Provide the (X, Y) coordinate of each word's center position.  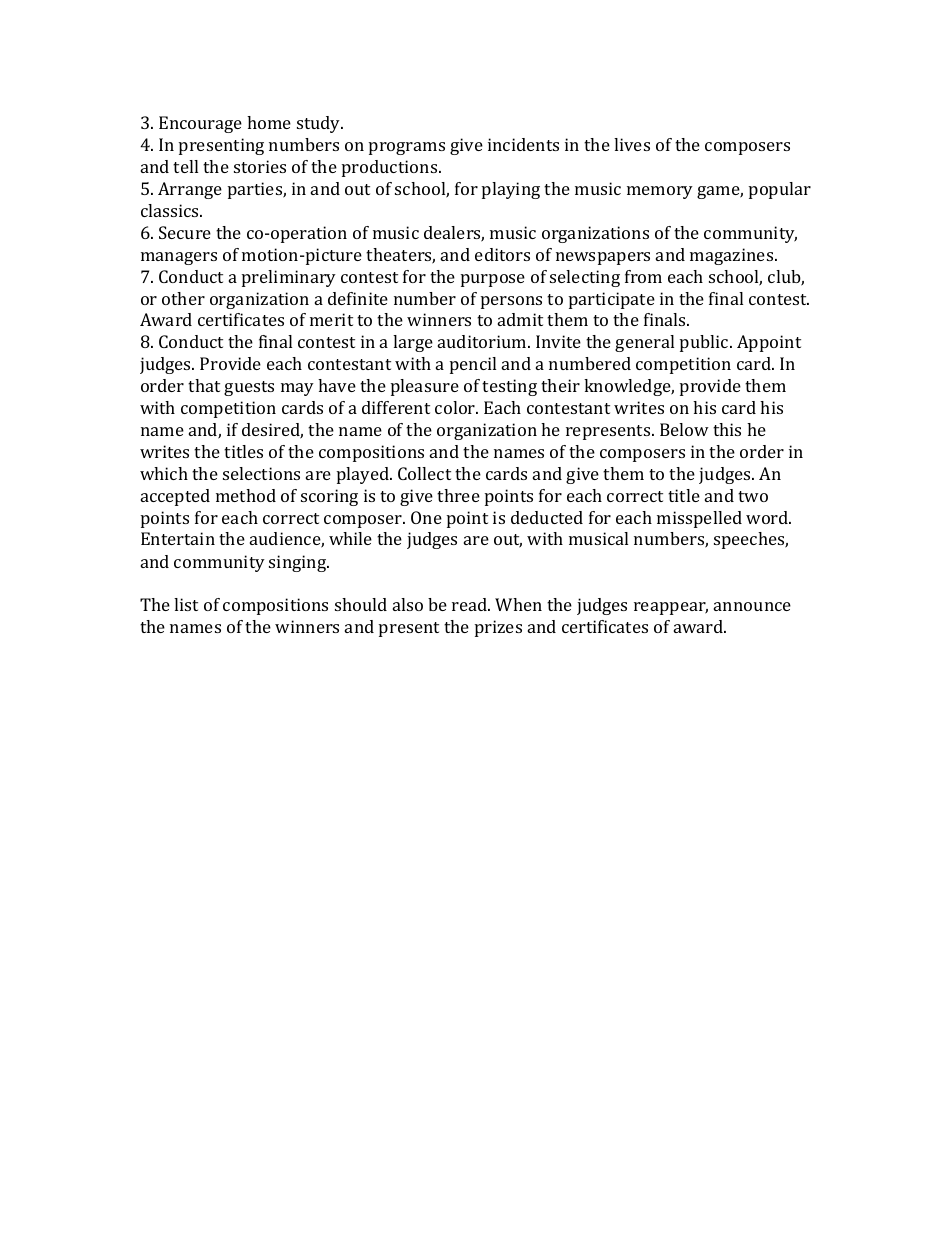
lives (632, 144)
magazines (733, 256)
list (186, 604)
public (705, 343)
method (246, 495)
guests (249, 388)
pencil (473, 365)
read (471, 604)
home (269, 122)
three (458, 495)
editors (502, 254)
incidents (523, 144)
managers (179, 258)
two (753, 496)
